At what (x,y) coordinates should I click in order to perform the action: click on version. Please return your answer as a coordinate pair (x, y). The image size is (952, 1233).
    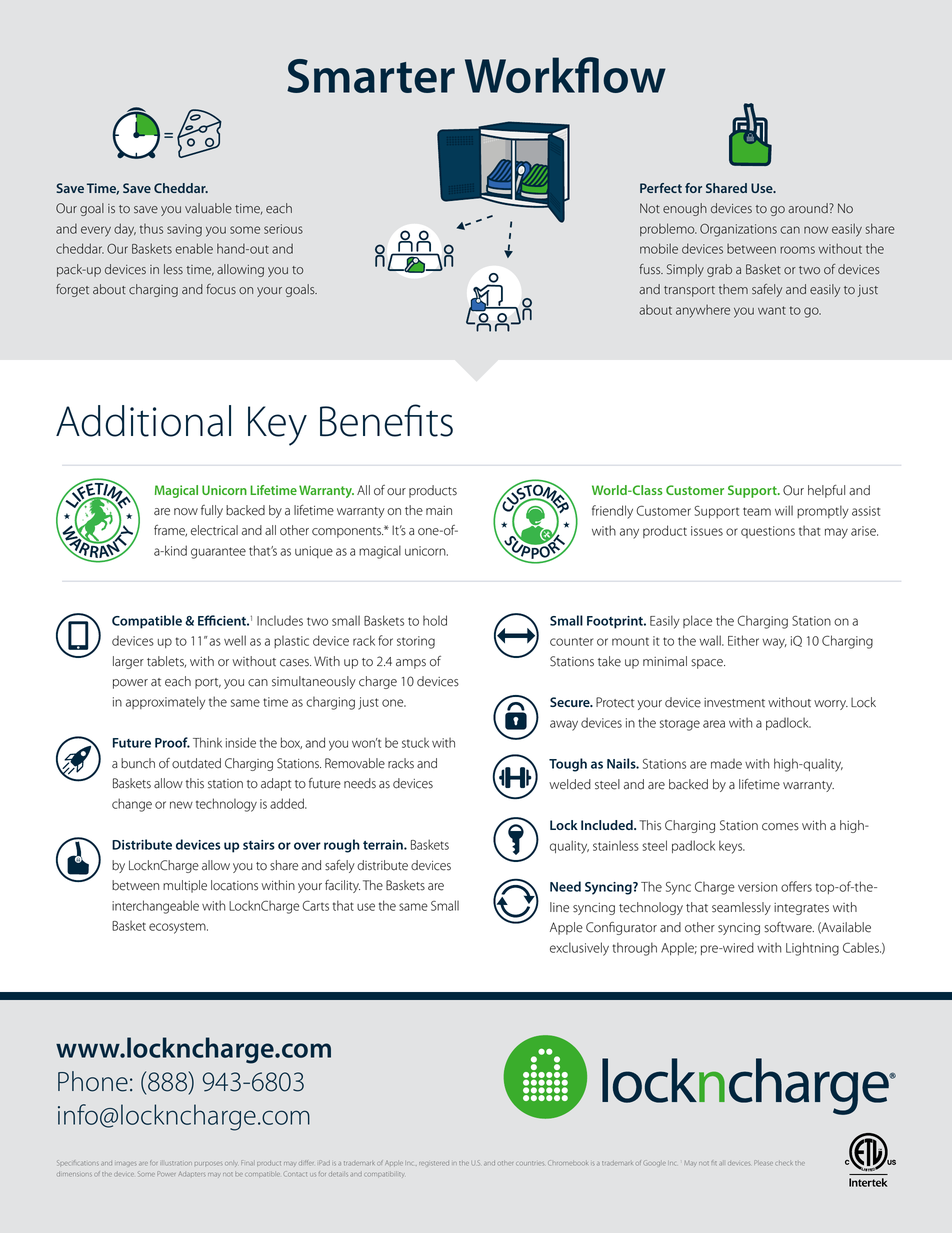
    Looking at the image, I should click on (757, 887).
